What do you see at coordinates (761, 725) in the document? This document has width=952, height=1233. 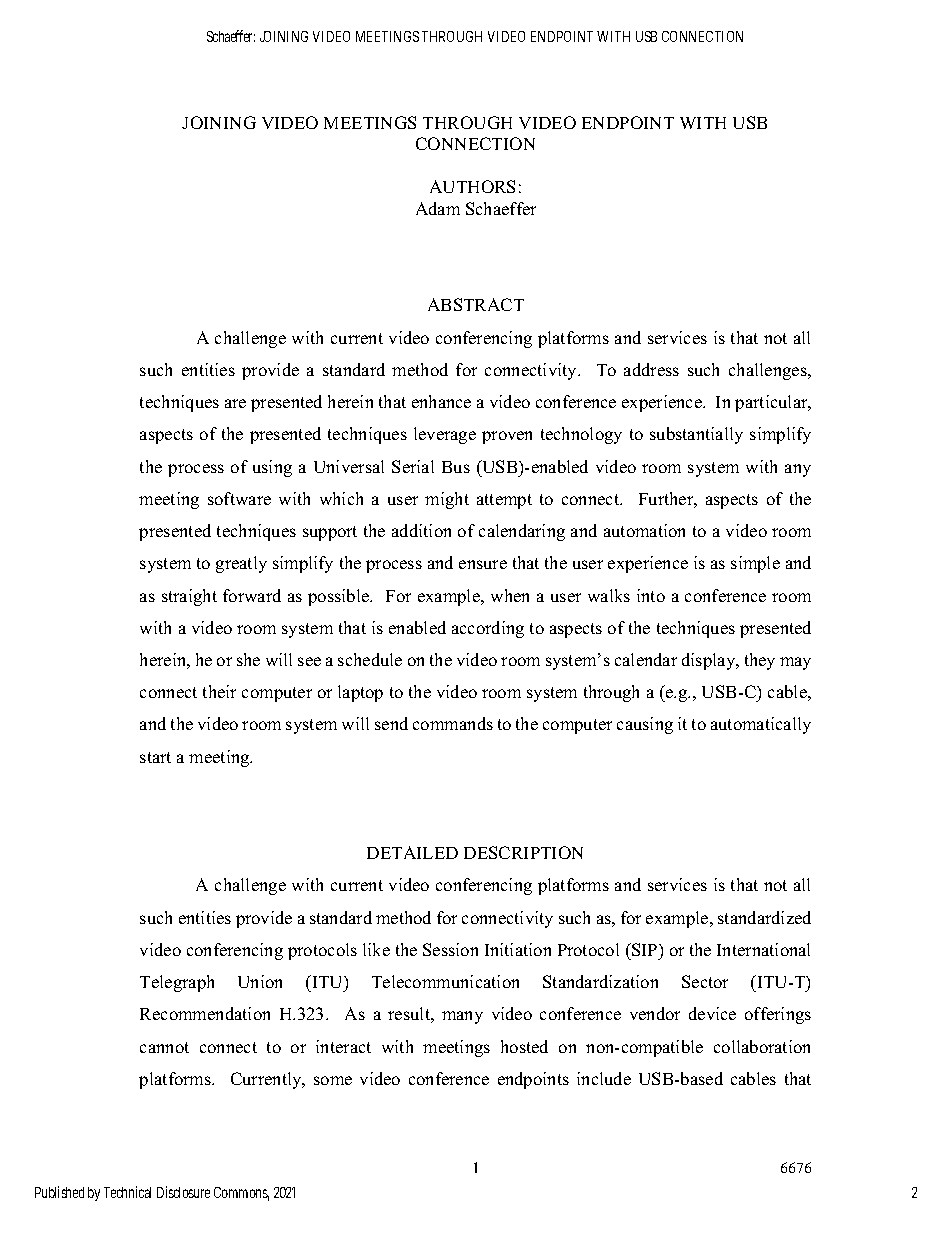 I see `automatically` at bounding box center [761, 725].
